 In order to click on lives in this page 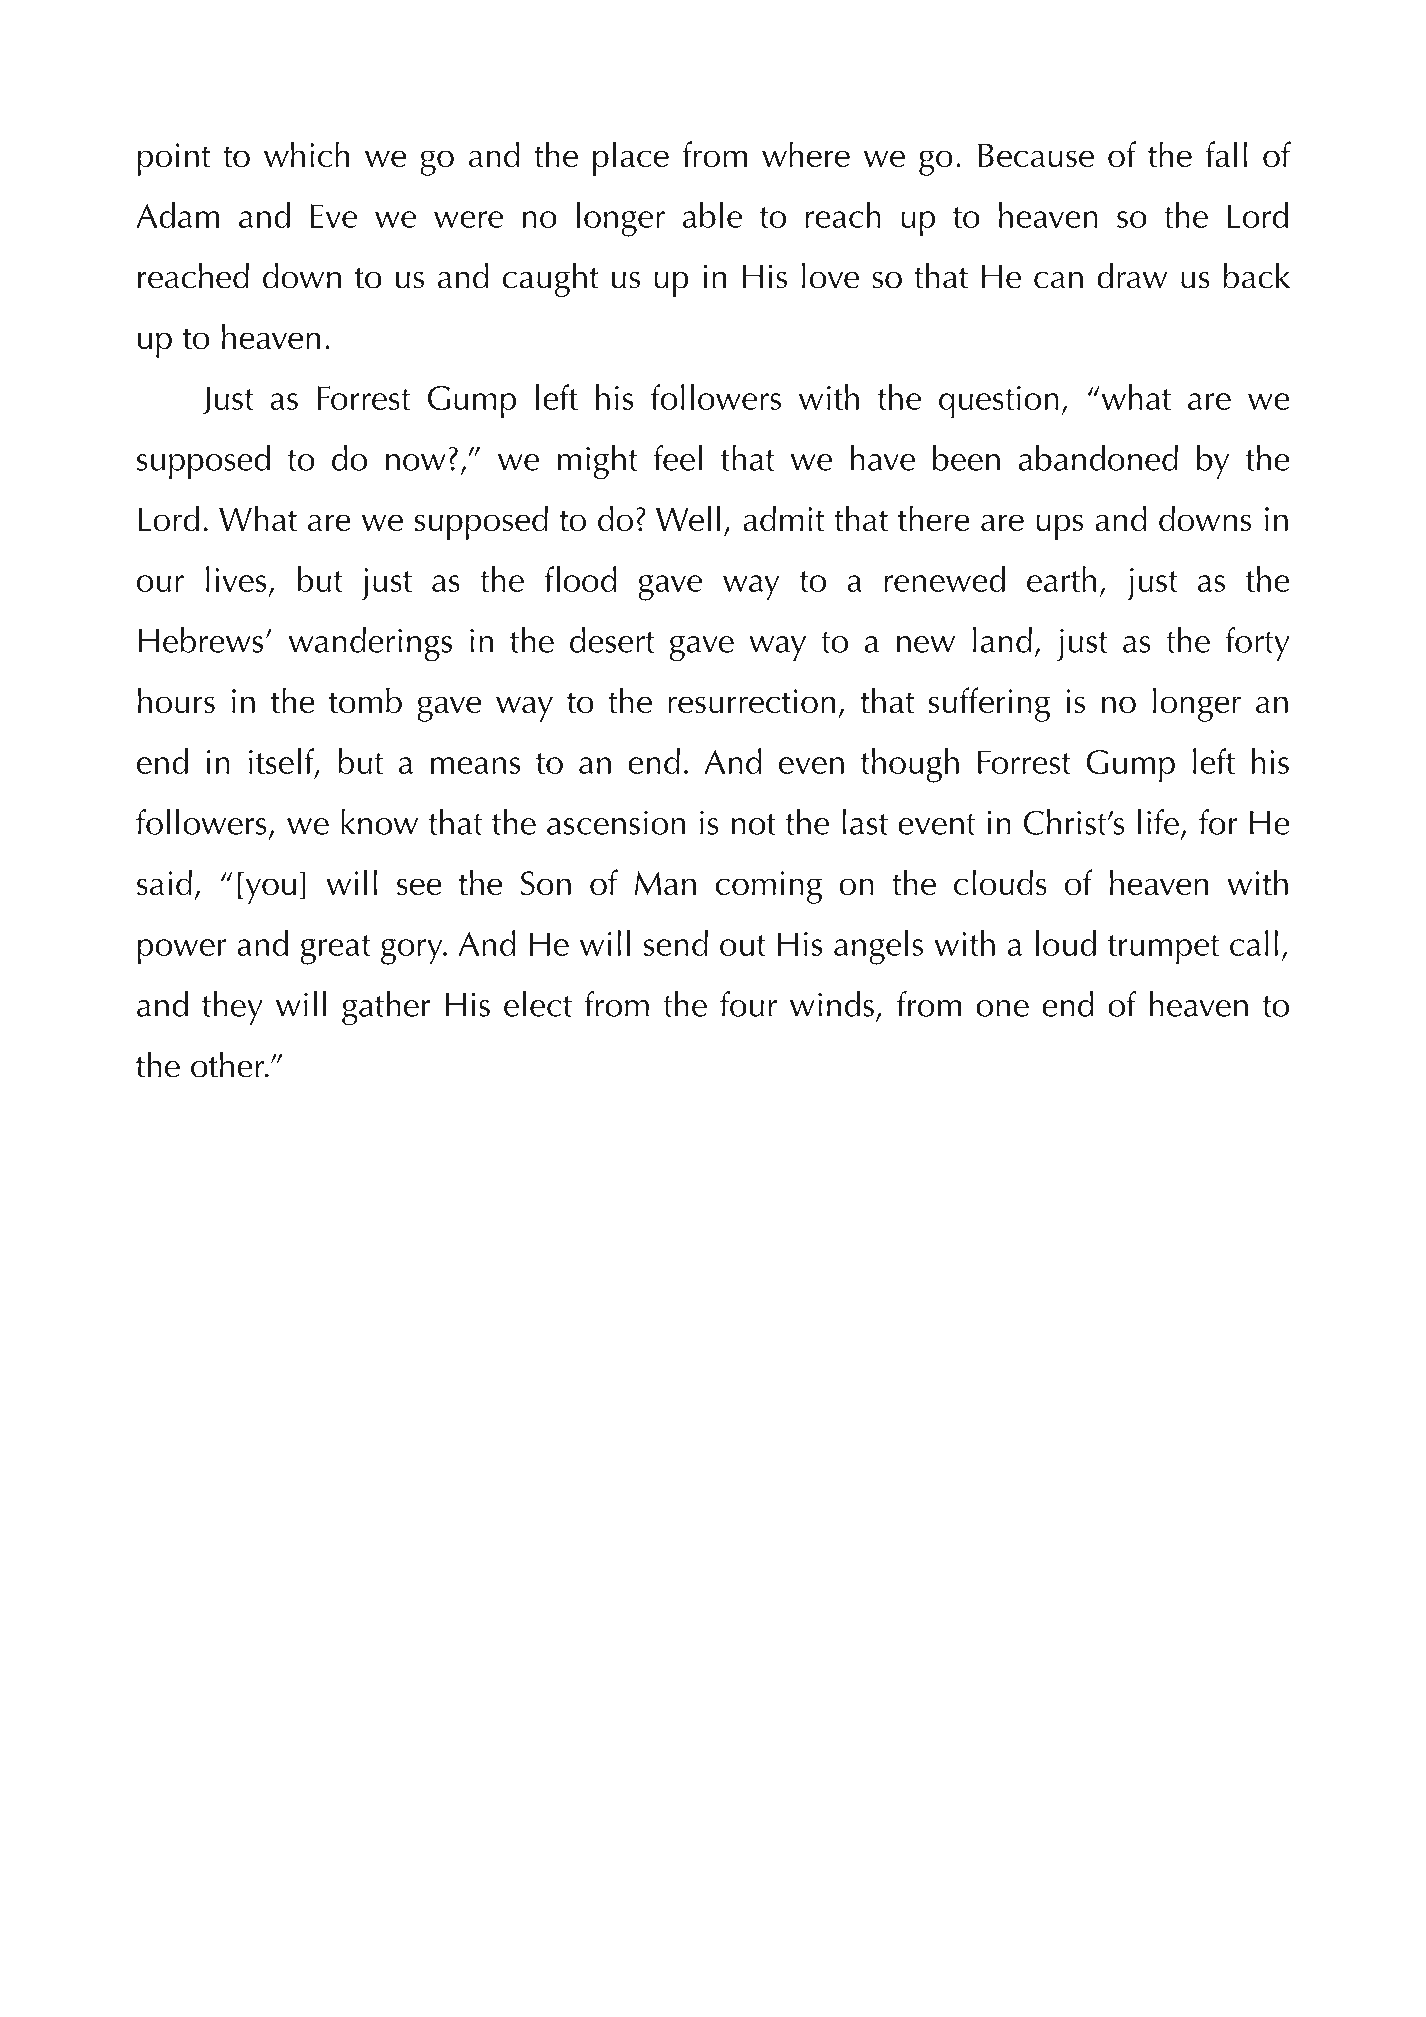, I will do `click(236, 579)`.
